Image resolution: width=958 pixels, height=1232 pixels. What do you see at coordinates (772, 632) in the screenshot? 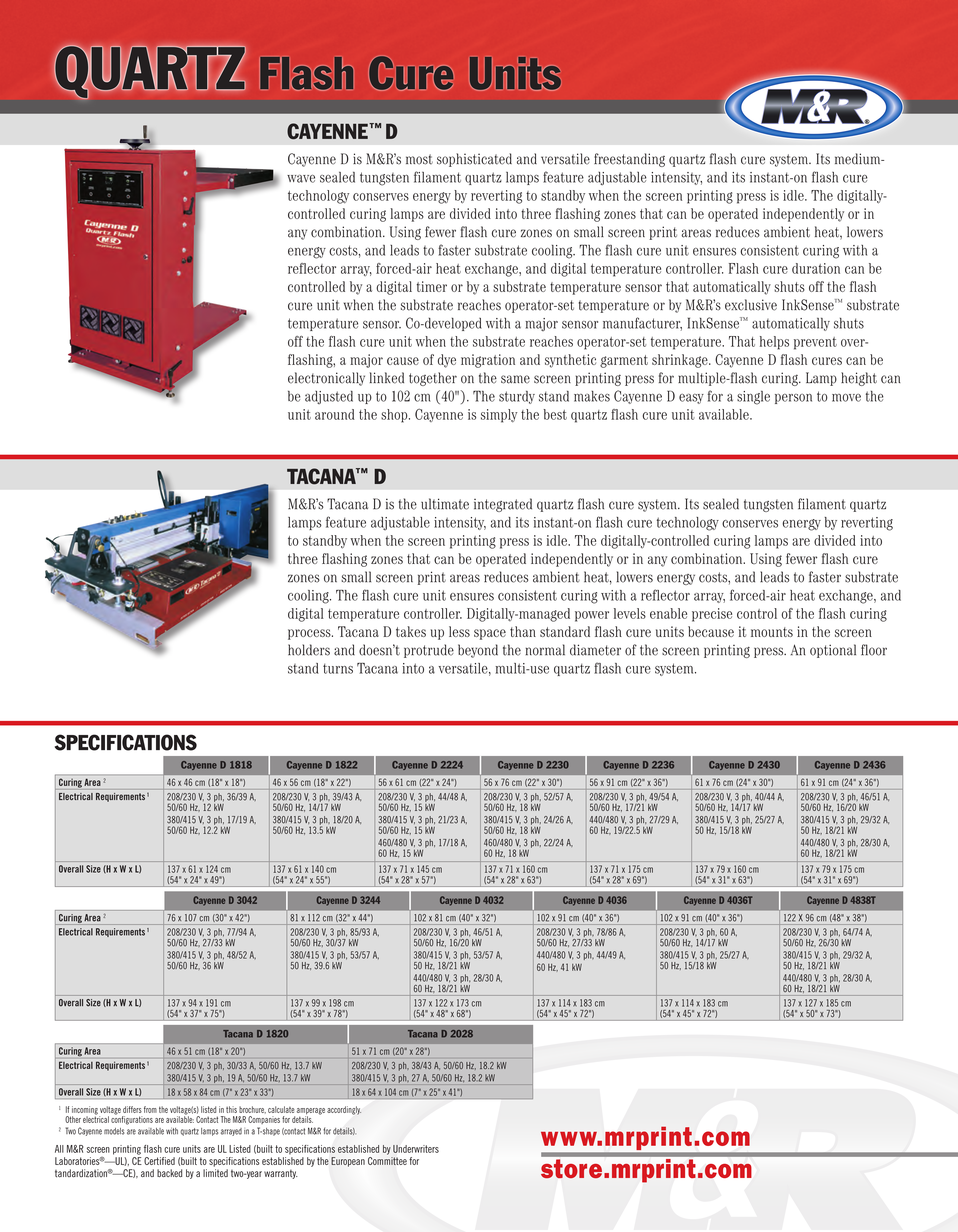
I see `mounts` at bounding box center [772, 632].
